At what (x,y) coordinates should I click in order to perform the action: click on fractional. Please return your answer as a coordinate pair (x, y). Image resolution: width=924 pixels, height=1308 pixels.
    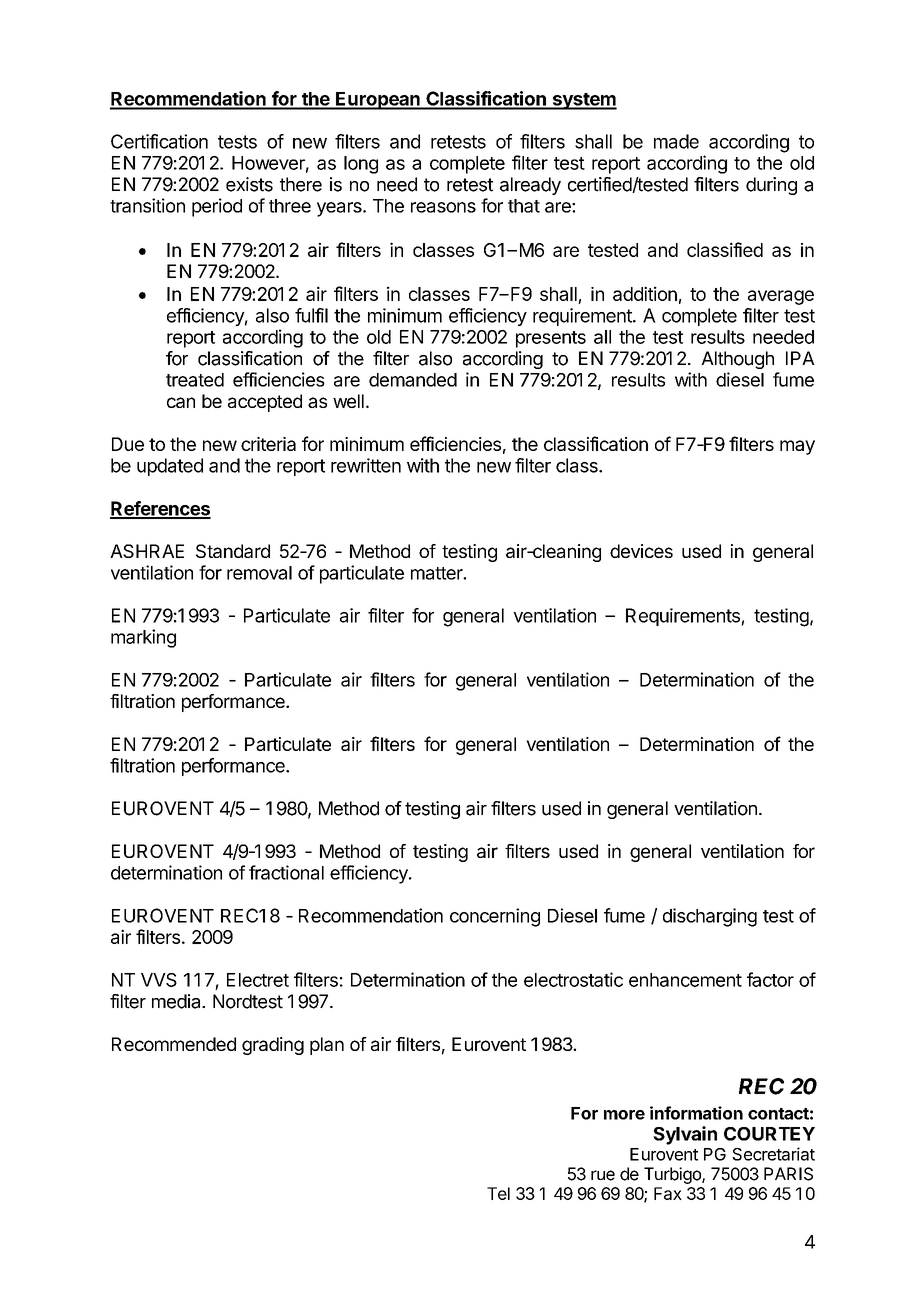
    Looking at the image, I should click on (286, 872).
